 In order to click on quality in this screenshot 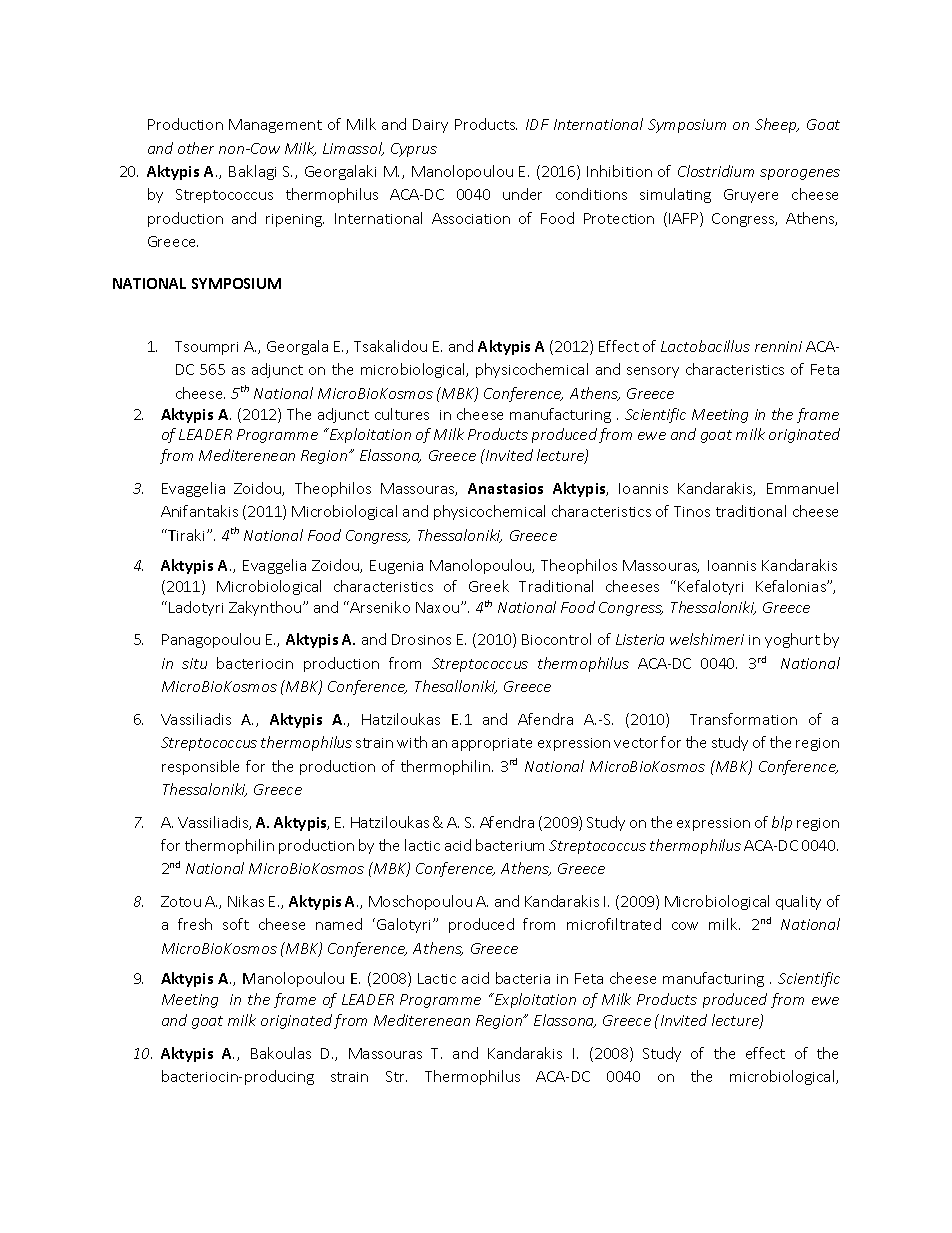, I will do `click(798, 902)`.
